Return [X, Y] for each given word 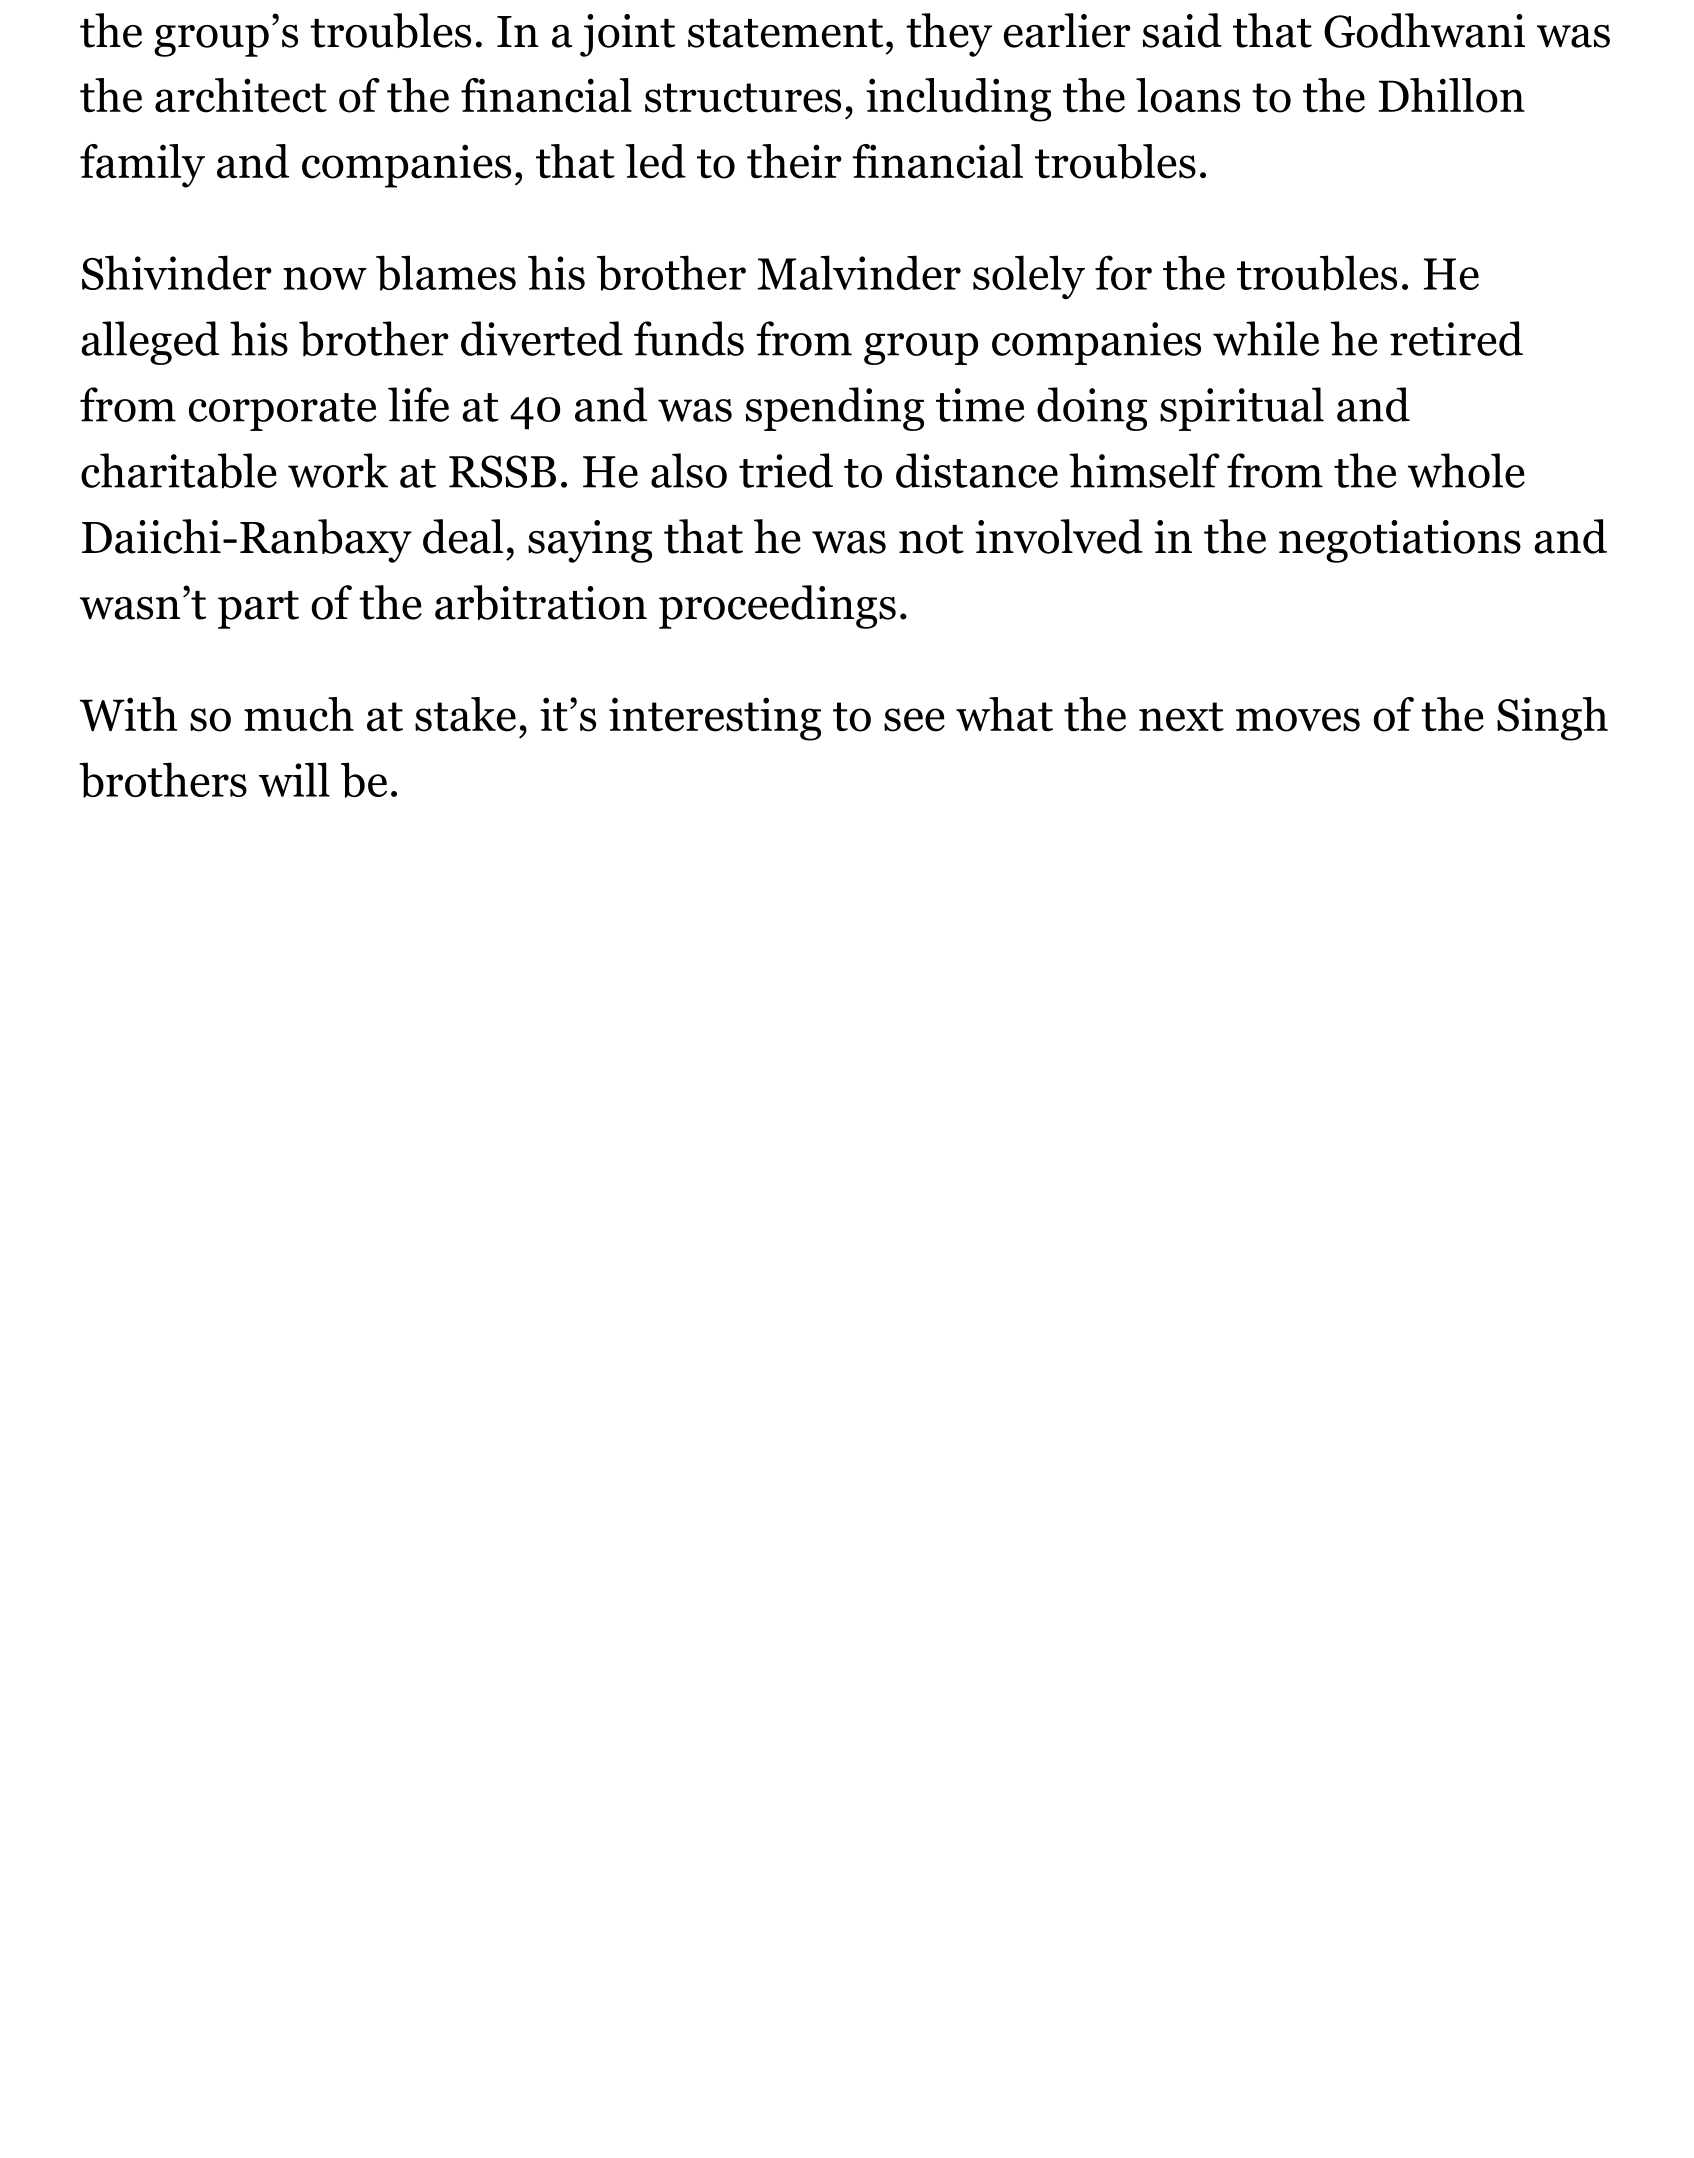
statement [785, 33]
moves [1298, 720]
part [258, 610]
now [325, 278]
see [914, 720]
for [1123, 272]
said [1182, 30]
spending [835, 409]
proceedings [777, 607]
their [794, 161]
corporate [283, 412]
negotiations [1400, 541]
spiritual [1242, 409]
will [294, 779]
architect [241, 95]
